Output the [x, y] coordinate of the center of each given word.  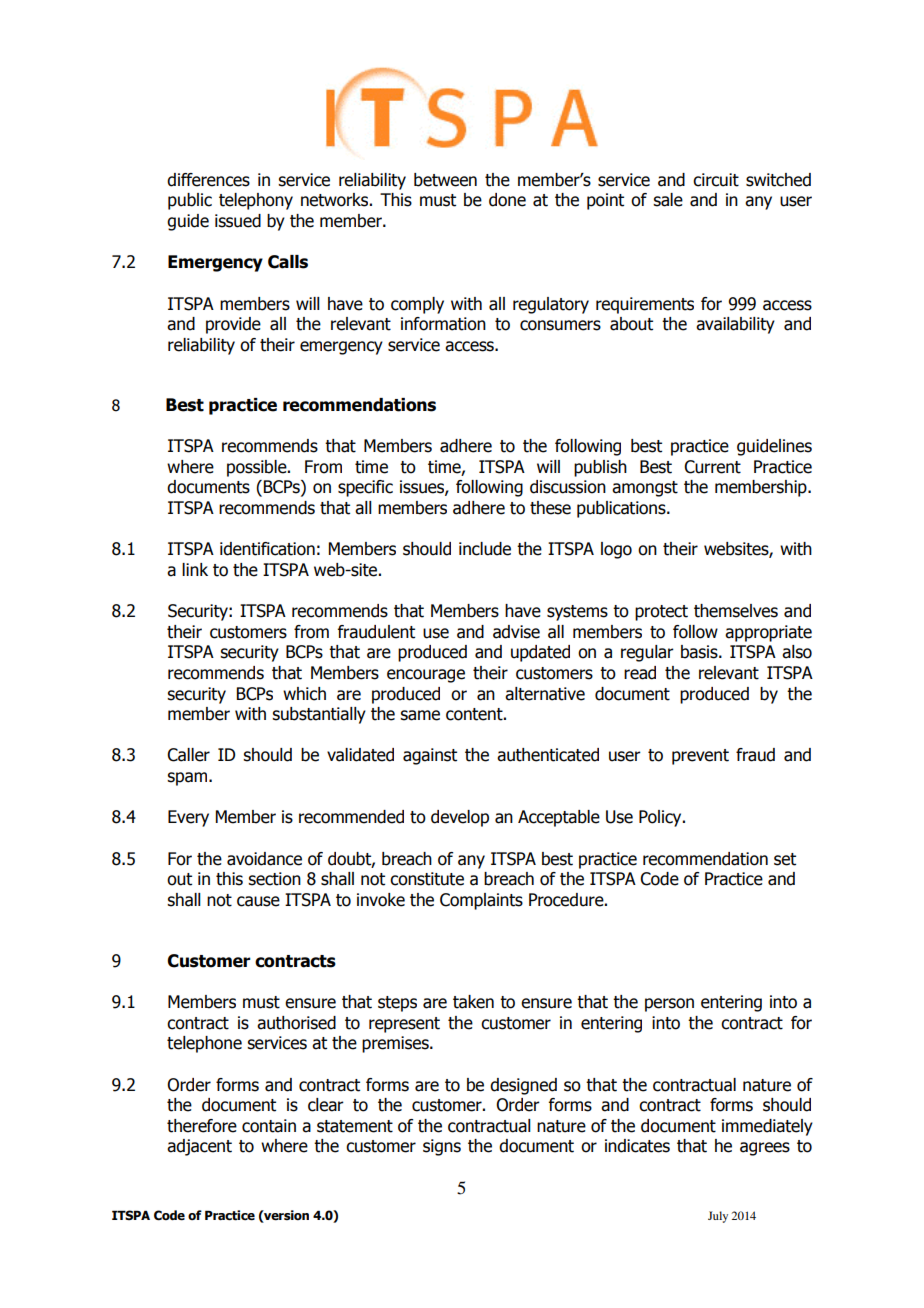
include [485, 549]
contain [269, 1126]
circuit [716, 180]
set [785, 859]
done [507, 200]
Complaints [481, 901]
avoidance [264, 859]
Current [712, 467]
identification [267, 549]
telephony [256, 201]
